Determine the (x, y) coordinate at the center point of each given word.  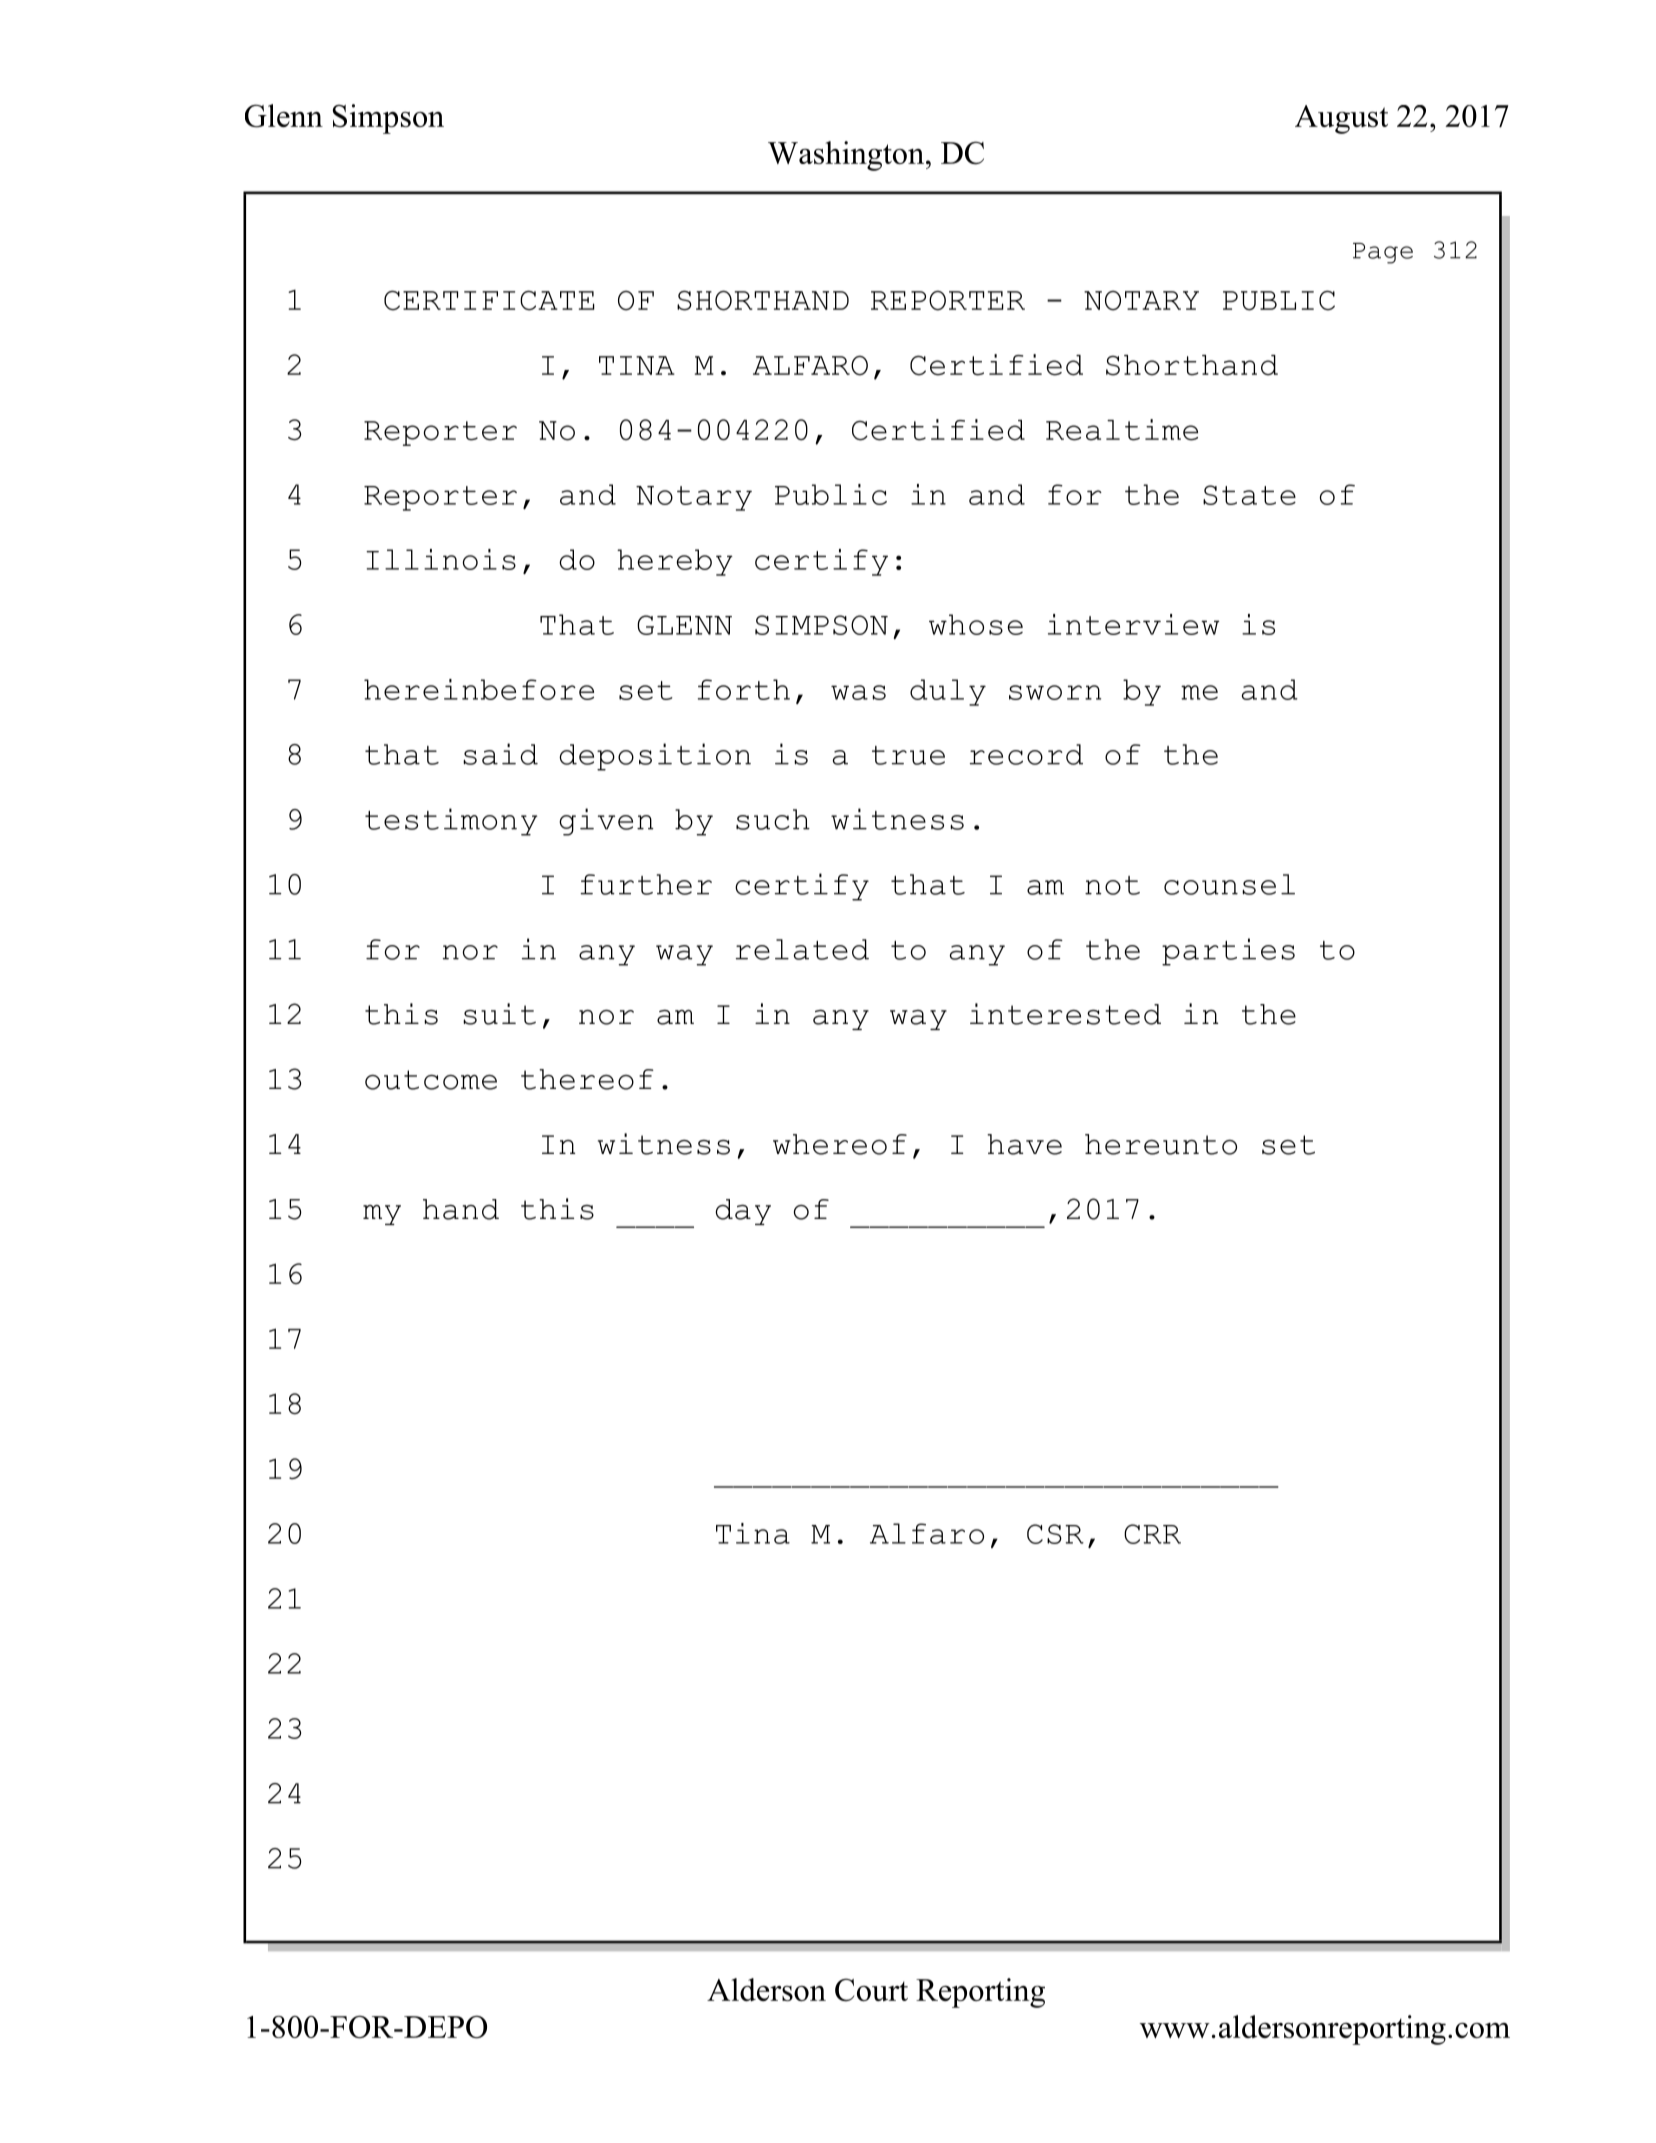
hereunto (1161, 1144)
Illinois (441, 559)
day (743, 1212)
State (1249, 495)
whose (976, 624)
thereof (587, 1079)
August (1341, 119)
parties (1228, 952)
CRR (1152, 1534)
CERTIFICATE (489, 300)
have (1024, 1144)
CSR (1055, 1534)
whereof (840, 1144)
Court (871, 1990)
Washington (847, 156)
